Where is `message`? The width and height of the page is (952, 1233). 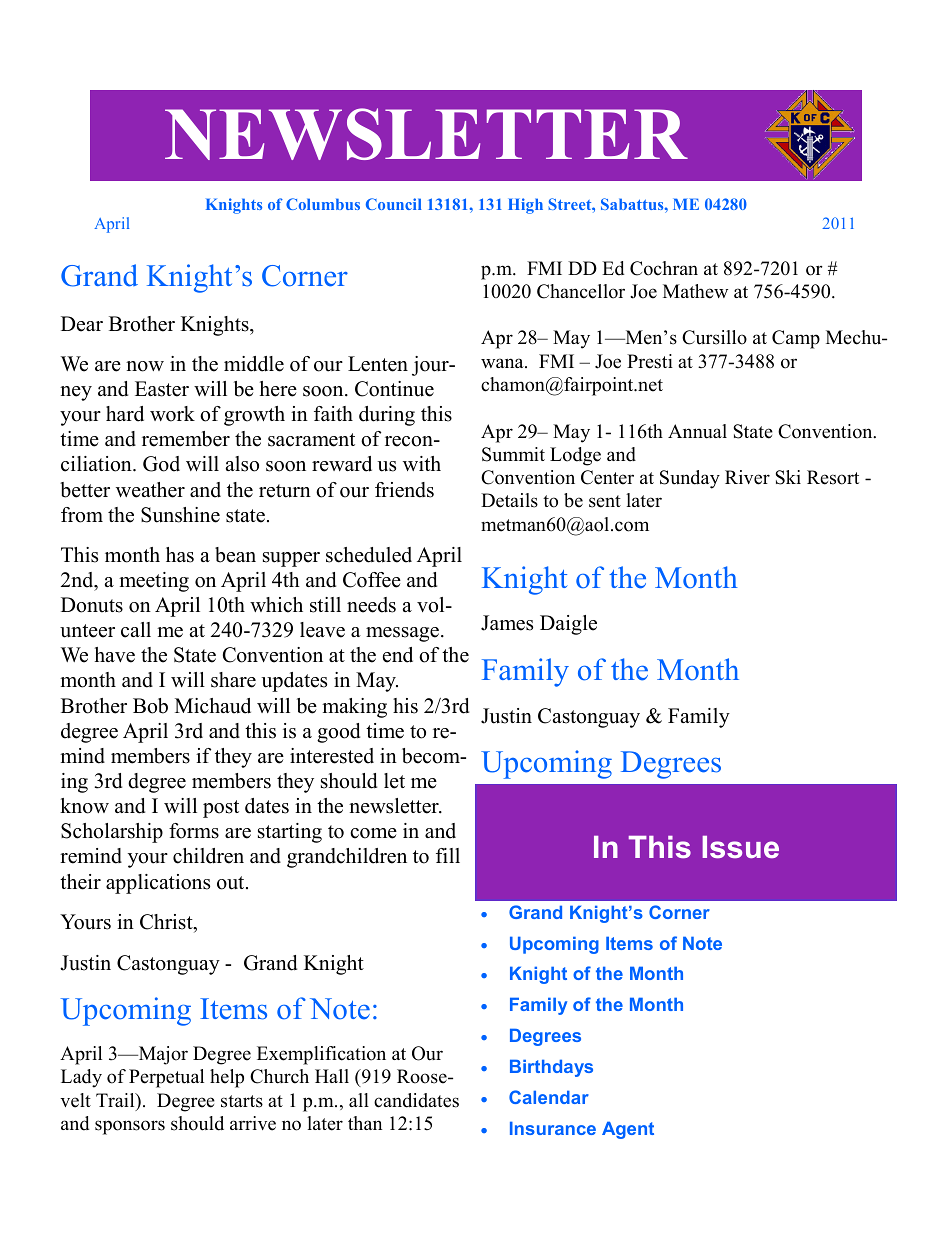
message is located at coordinates (404, 634).
